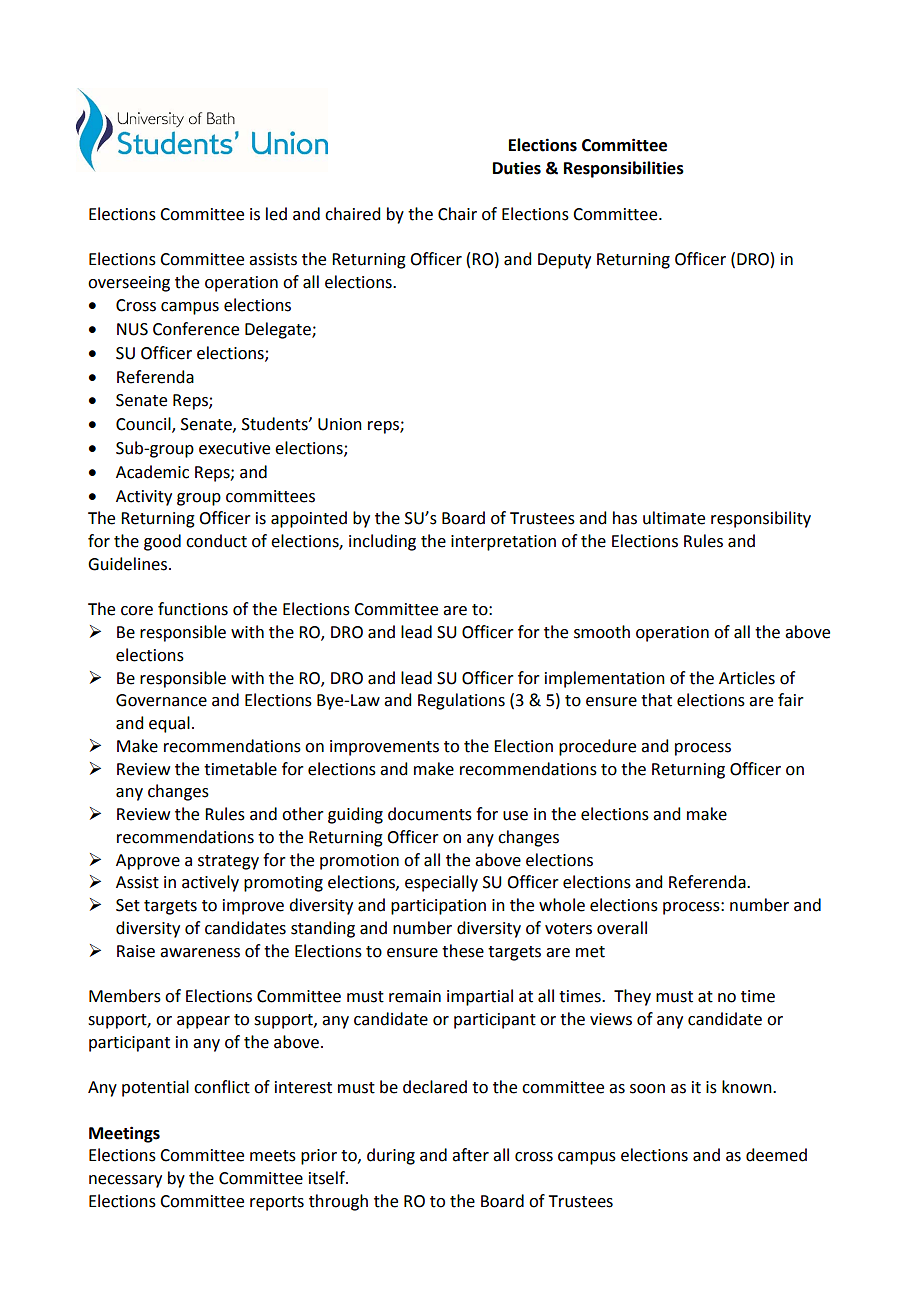 This screenshot has height=1308, width=924. What do you see at coordinates (503, 543) in the screenshot?
I see `interpretation` at bounding box center [503, 543].
